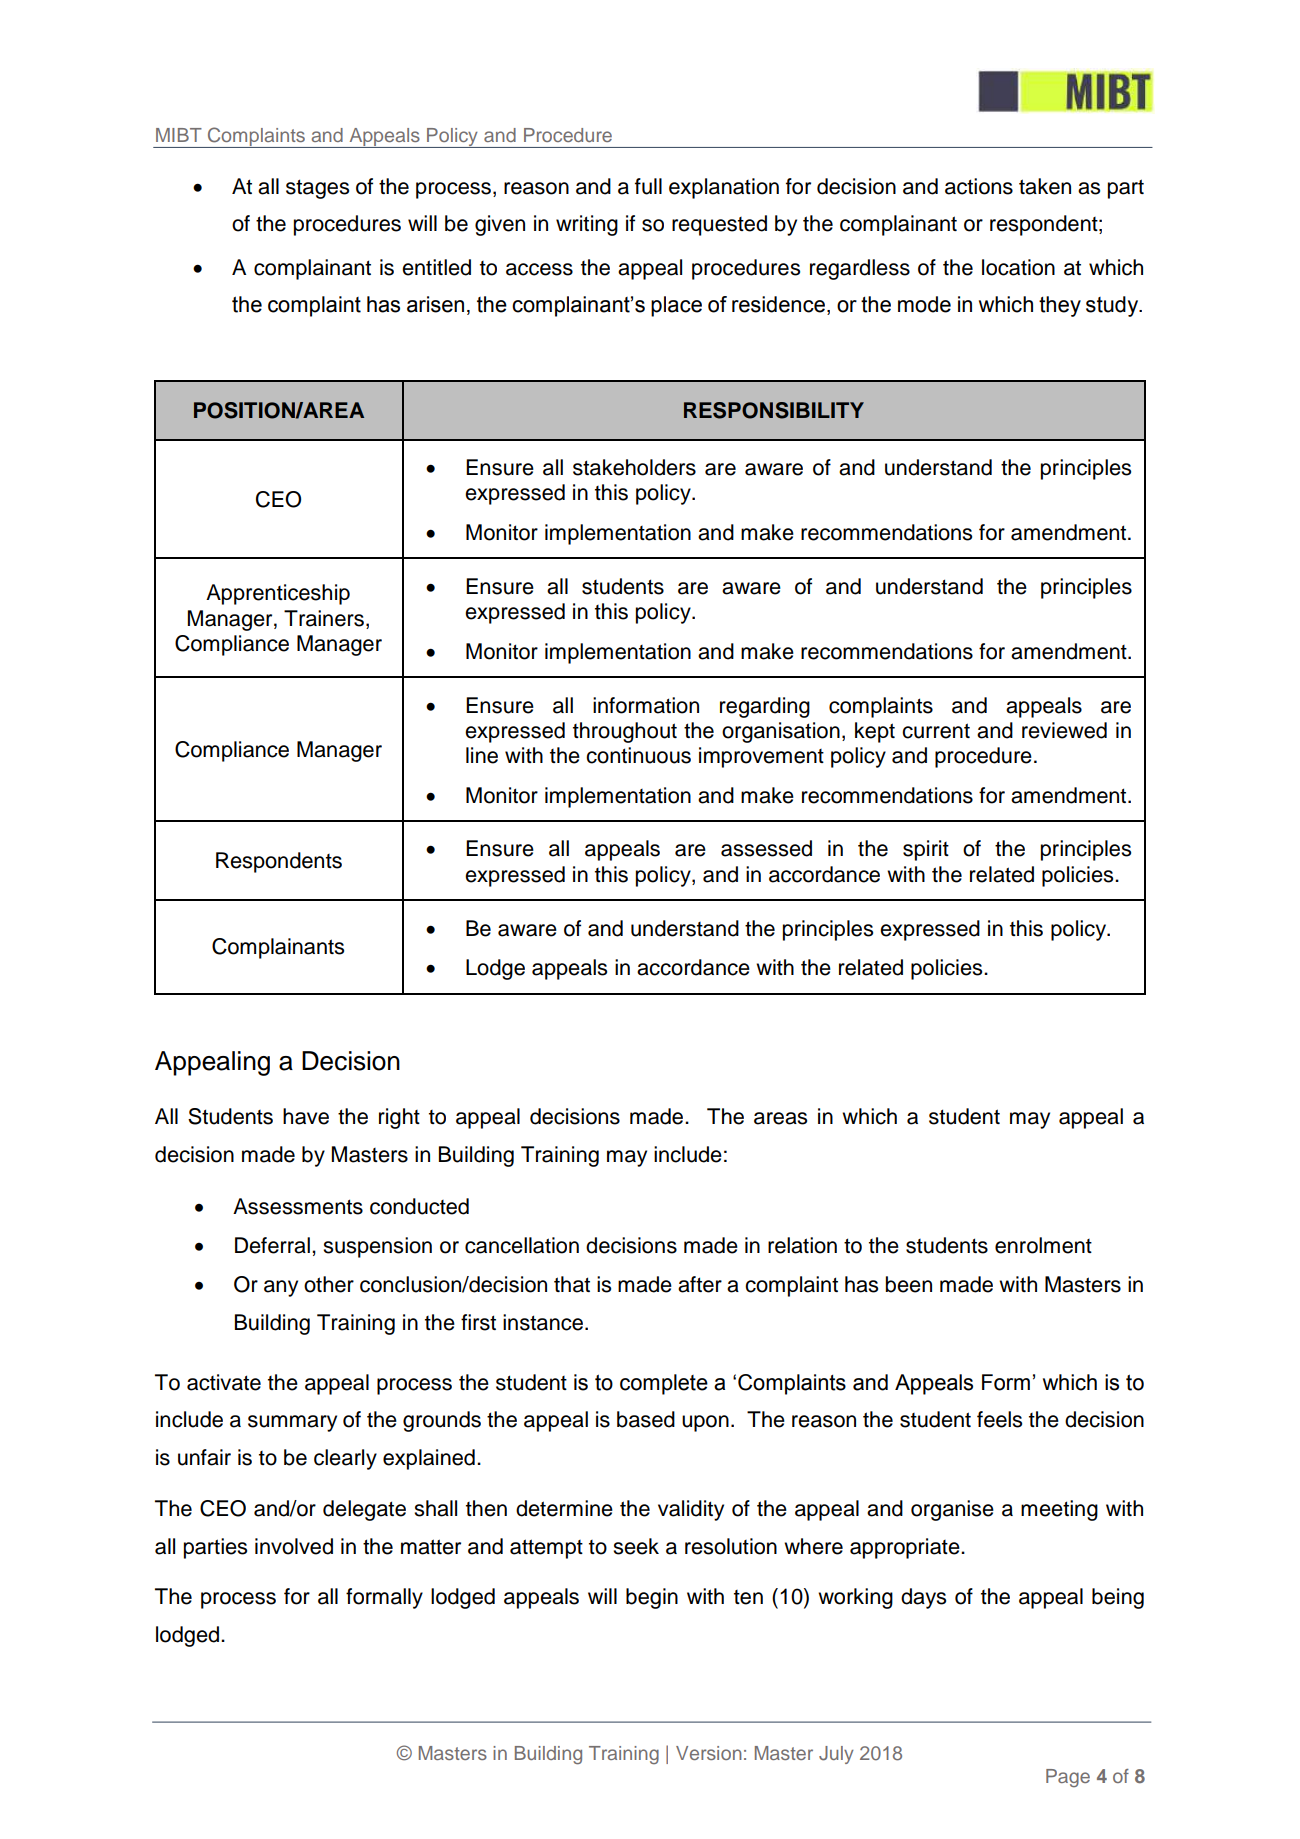 This screenshot has width=1300, height=1839. What do you see at coordinates (926, 850) in the screenshot?
I see `spirit` at bounding box center [926, 850].
